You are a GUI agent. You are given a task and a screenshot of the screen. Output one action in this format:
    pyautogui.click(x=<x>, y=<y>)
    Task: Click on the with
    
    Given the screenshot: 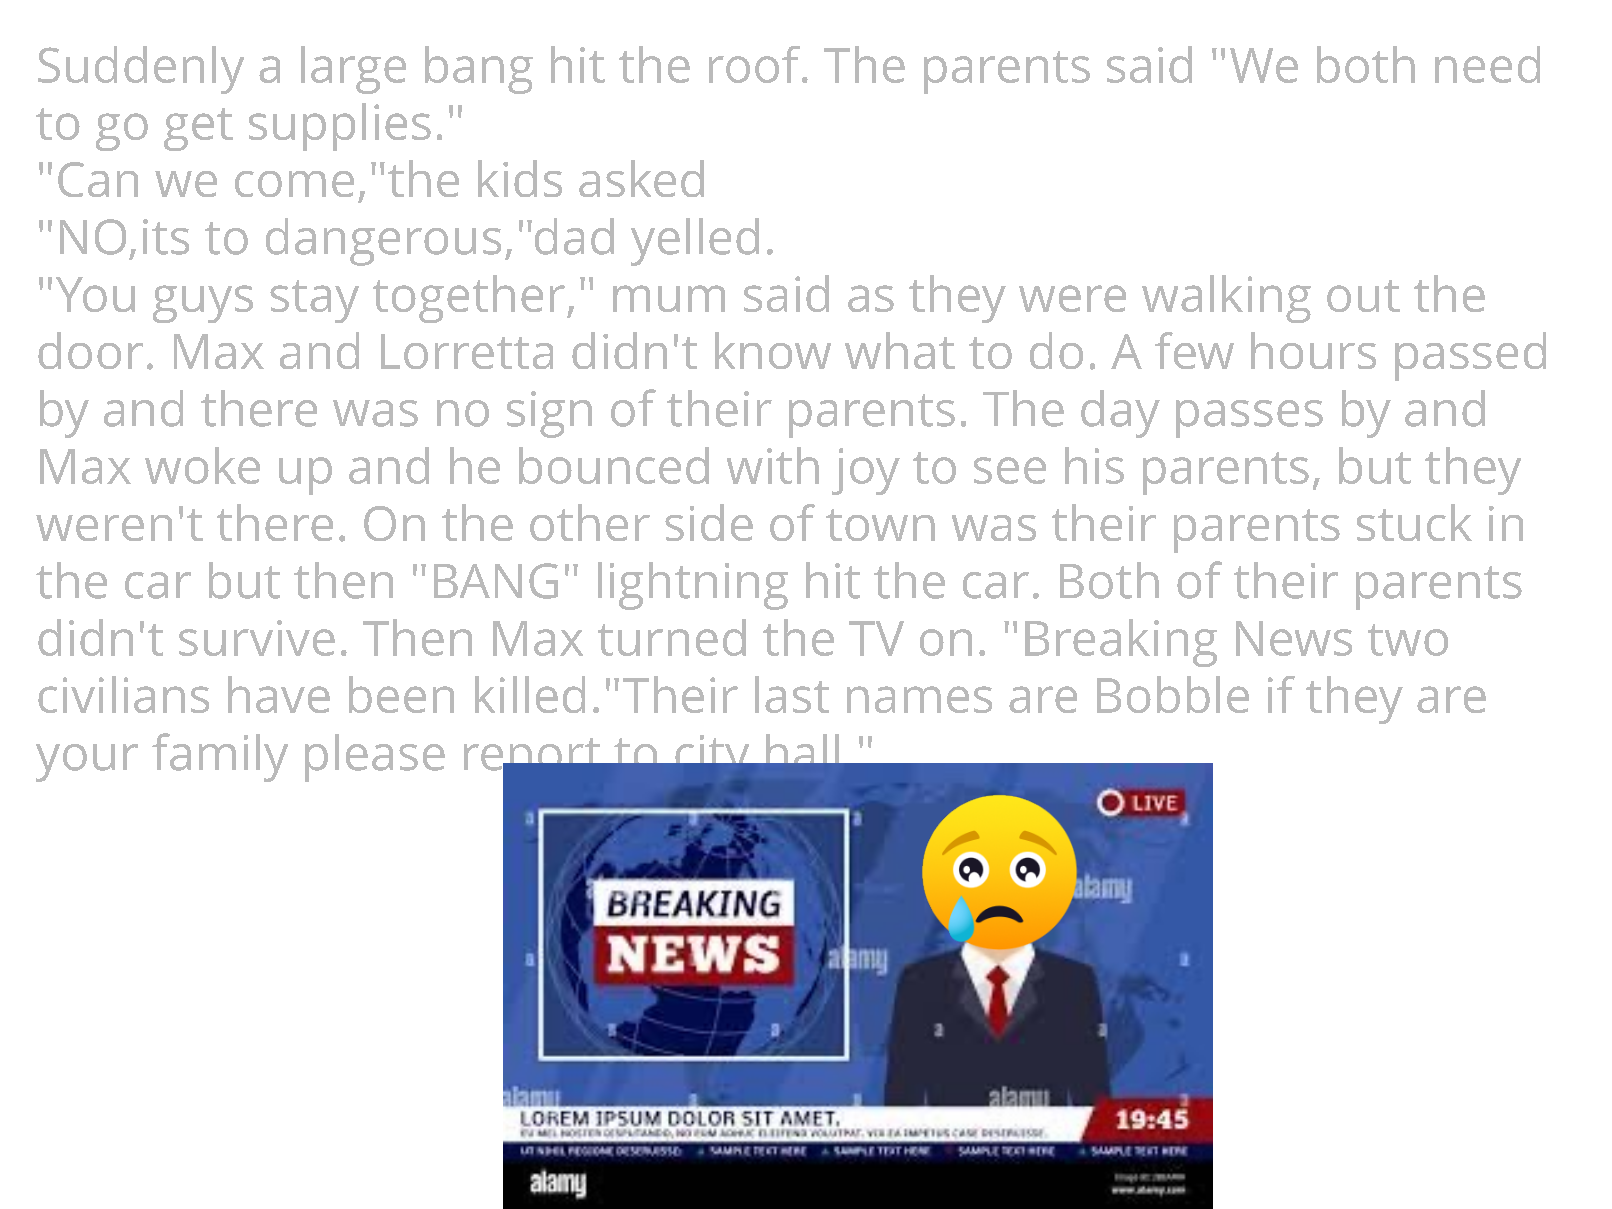 What is the action you would take?
    pyautogui.click(x=773, y=465)
